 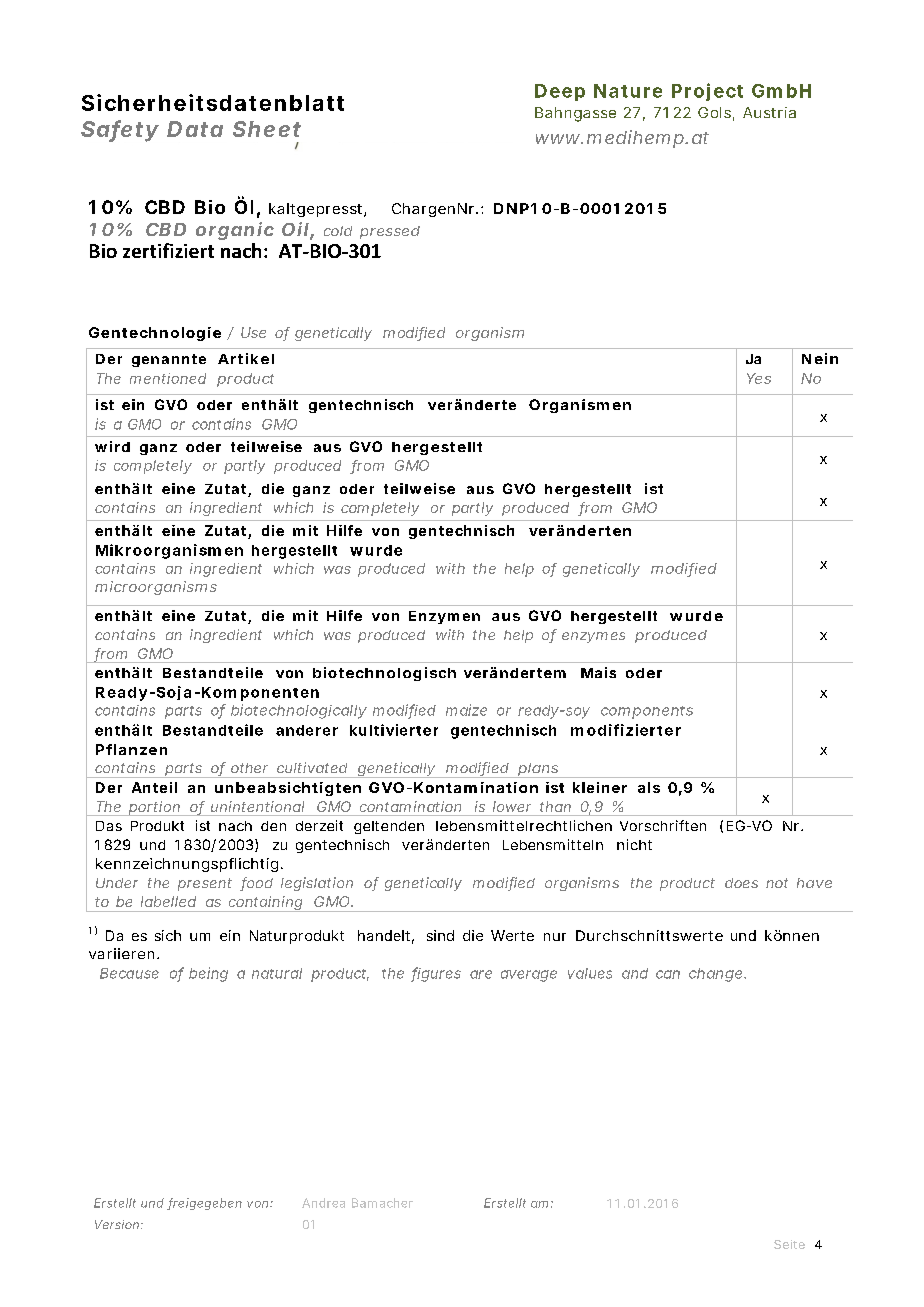 What do you see at coordinates (717, 975) in the image?
I see `change` at bounding box center [717, 975].
